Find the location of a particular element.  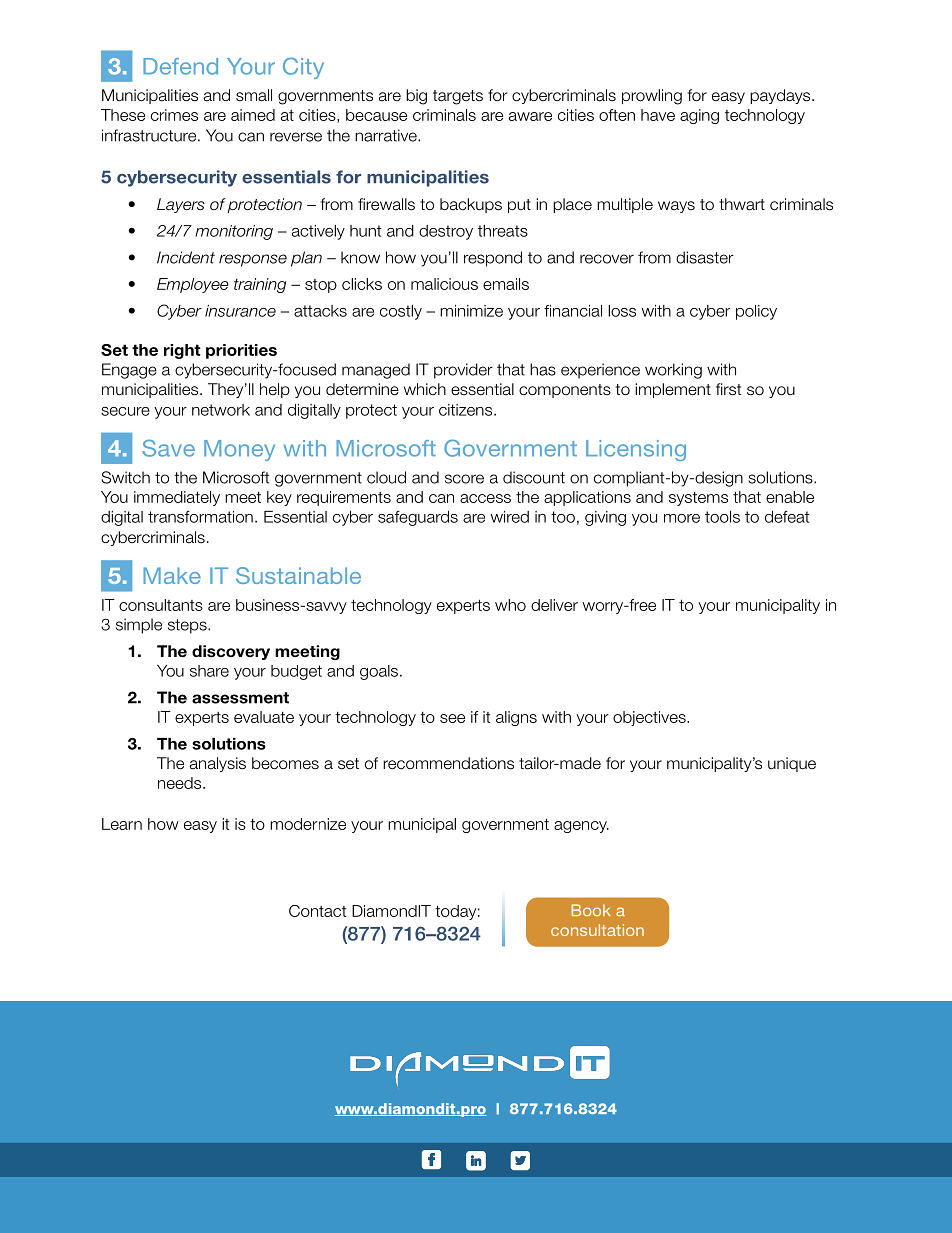

targets is located at coordinates (458, 97).
